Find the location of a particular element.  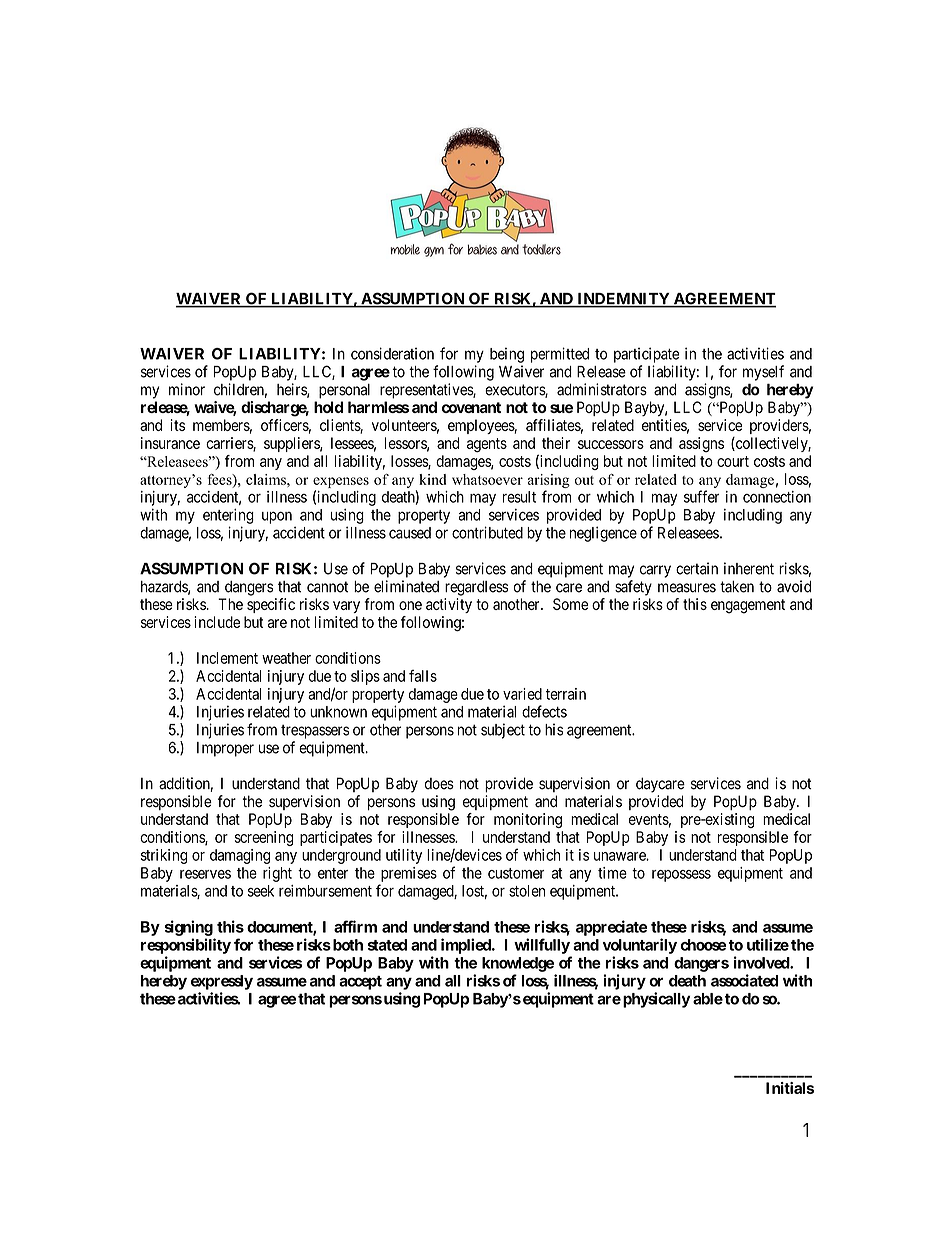

willfully is located at coordinates (542, 946).
